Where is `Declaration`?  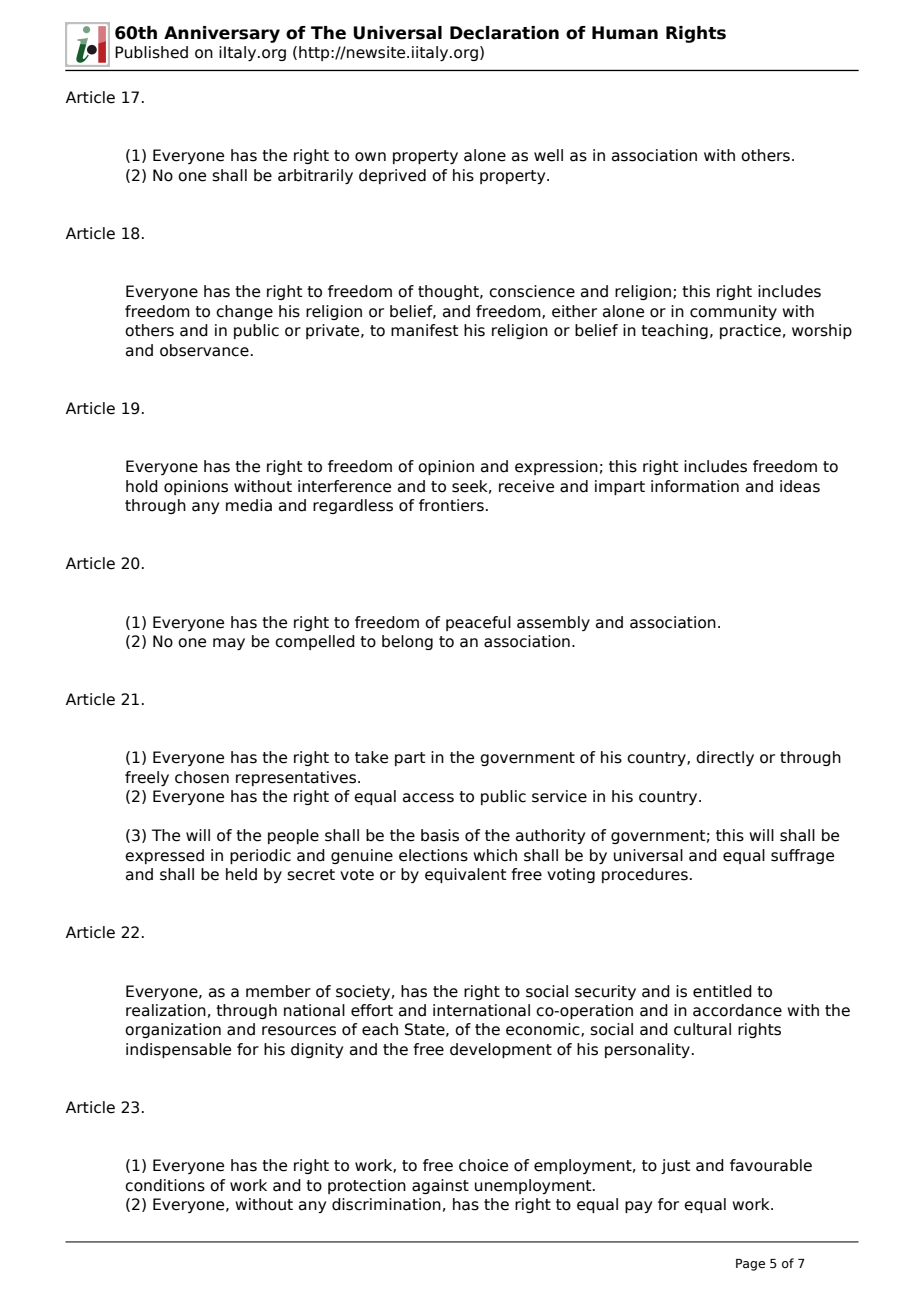
Declaration is located at coordinates (504, 33).
